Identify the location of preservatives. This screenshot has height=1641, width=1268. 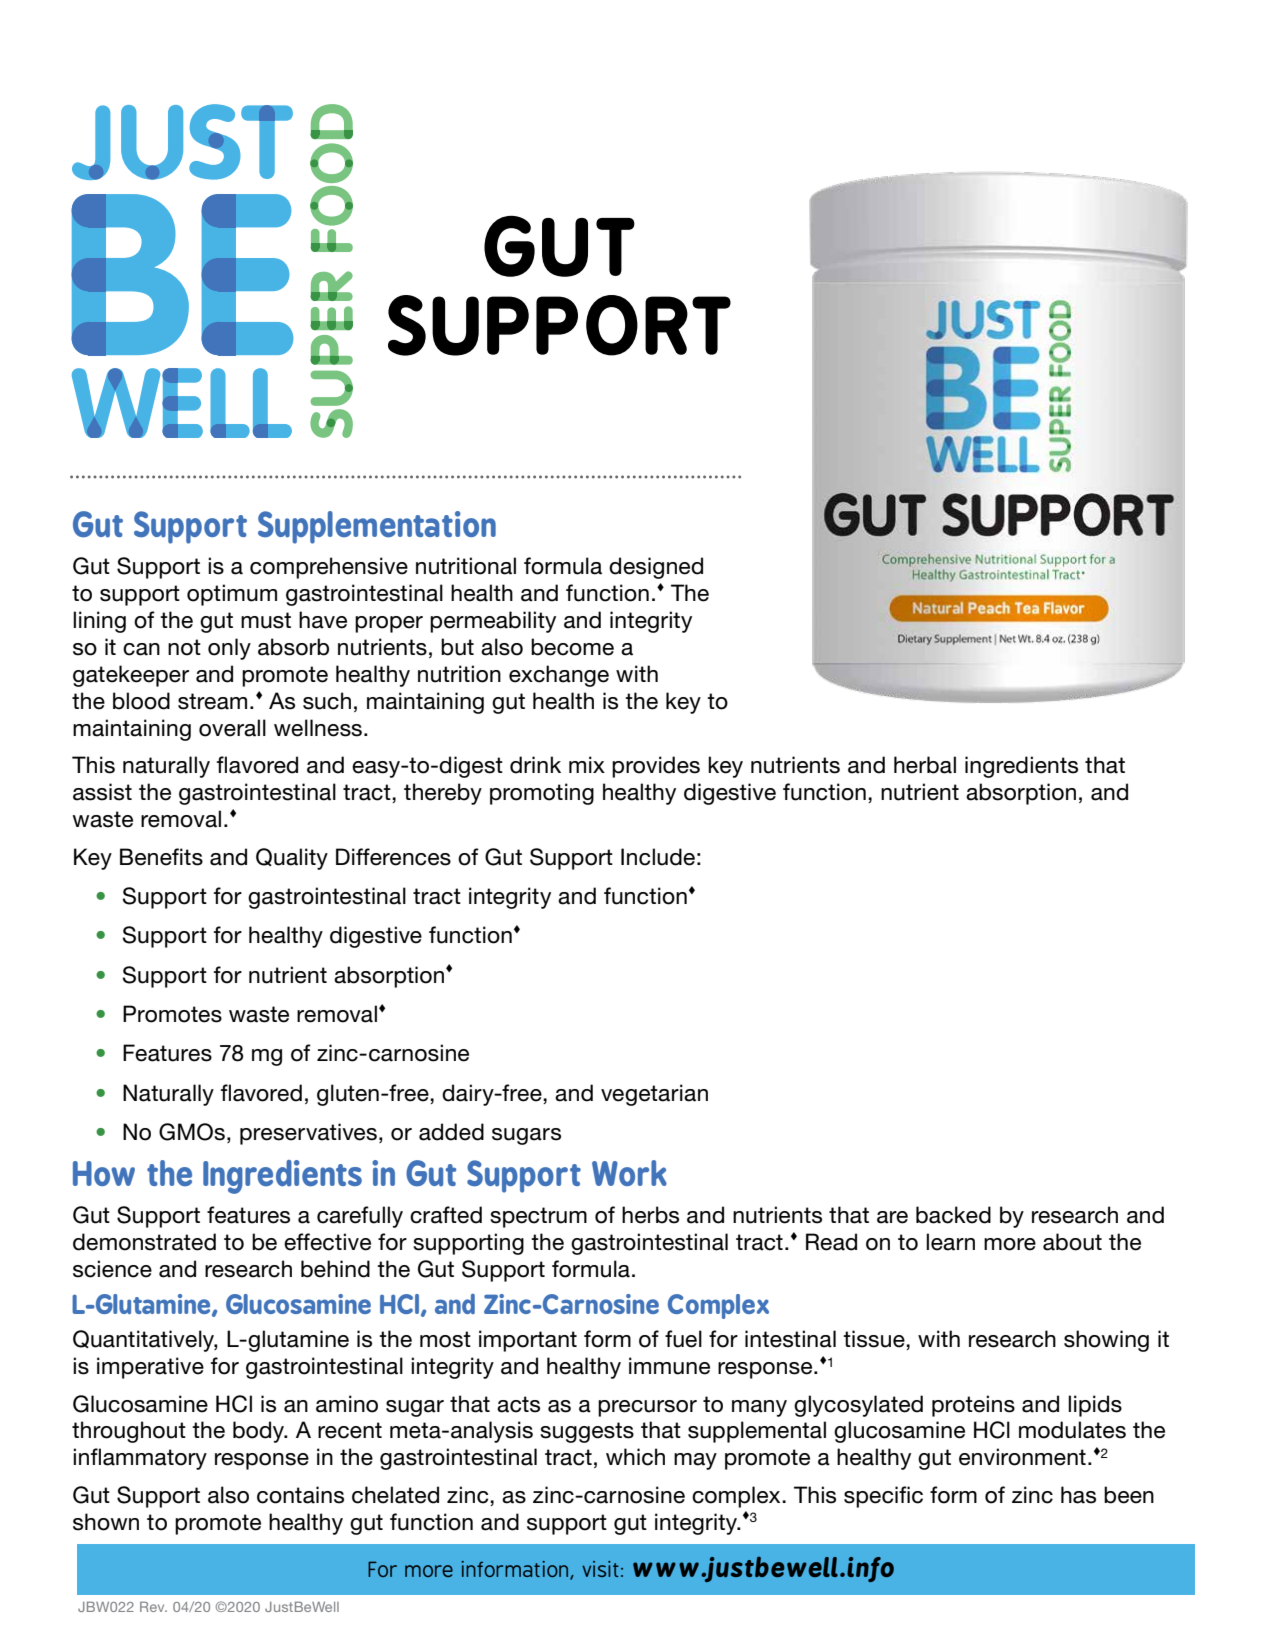
(308, 1134).
